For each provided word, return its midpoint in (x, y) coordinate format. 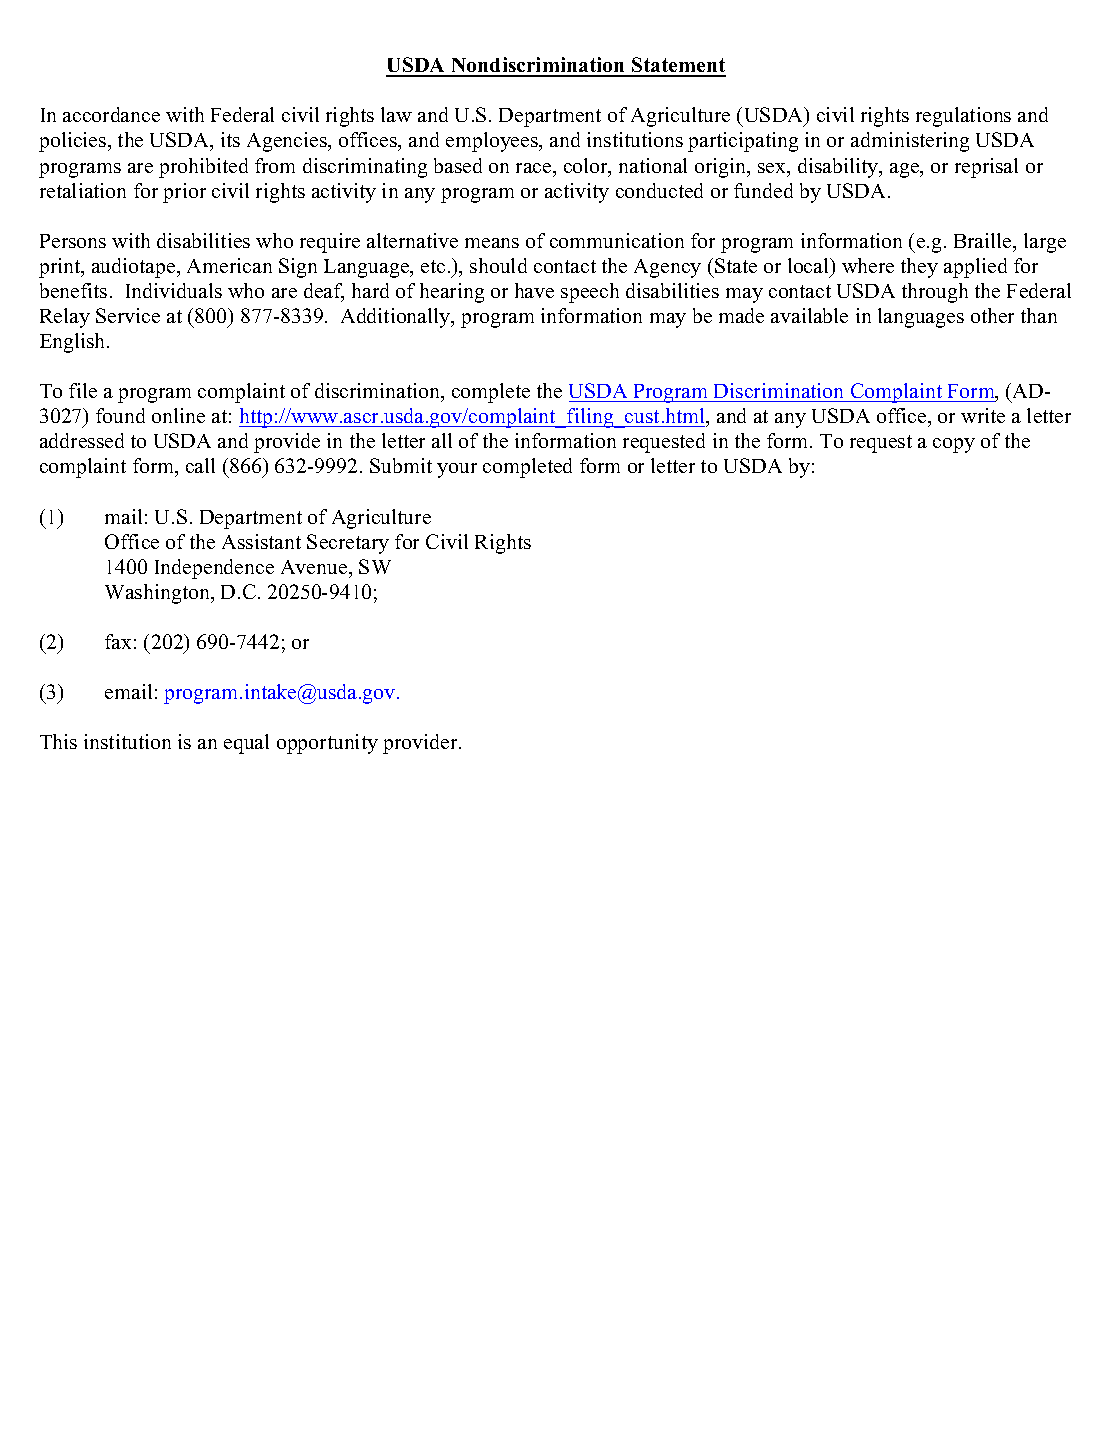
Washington (158, 594)
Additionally (397, 318)
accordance (111, 114)
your (457, 470)
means (492, 243)
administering (910, 142)
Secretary (348, 544)
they (919, 268)
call (200, 465)
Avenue (315, 567)
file (83, 390)
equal (246, 744)
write (983, 415)
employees (493, 142)
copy (954, 445)
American (229, 265)
